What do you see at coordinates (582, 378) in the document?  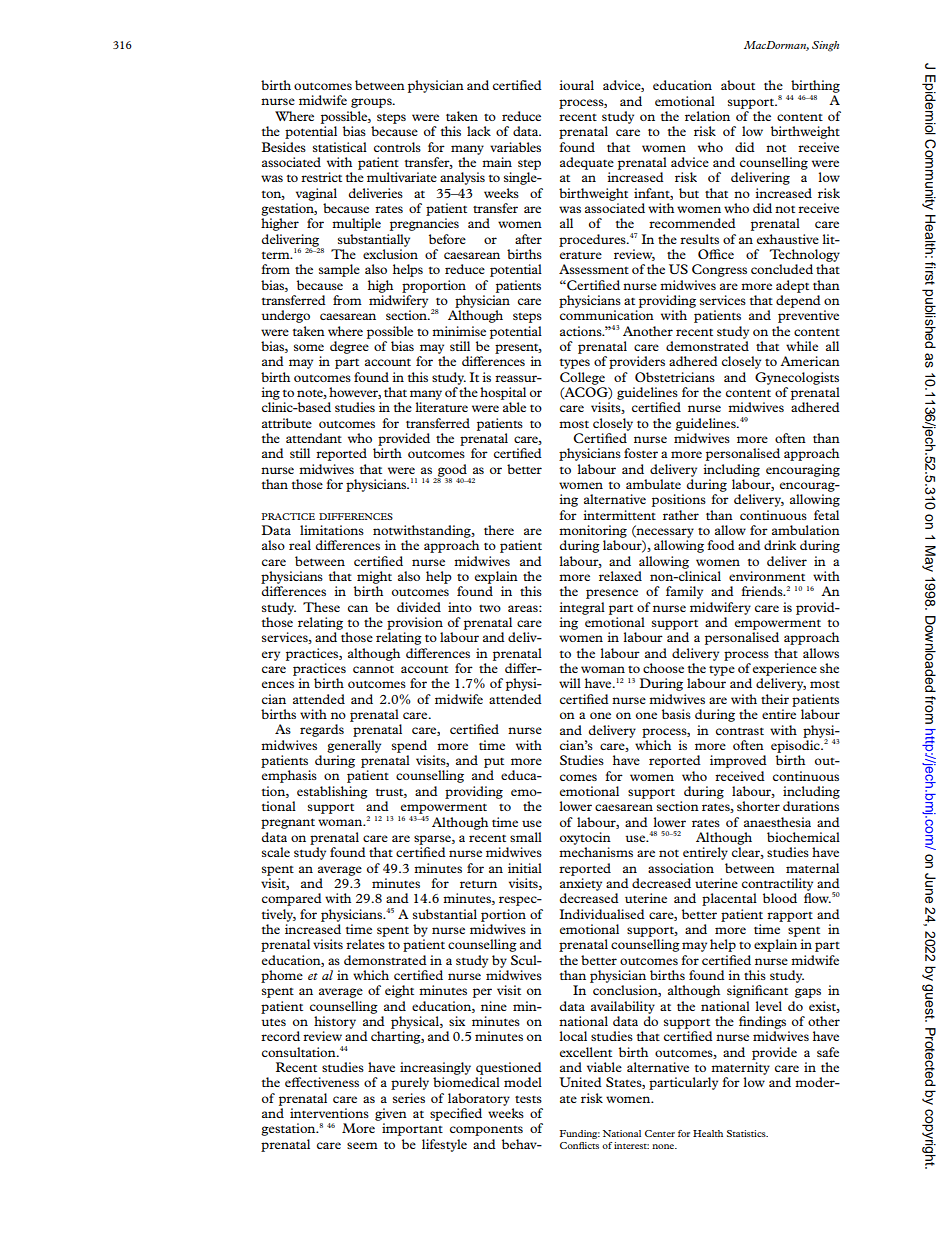 I see `College` at bounding box center [582, 378].
